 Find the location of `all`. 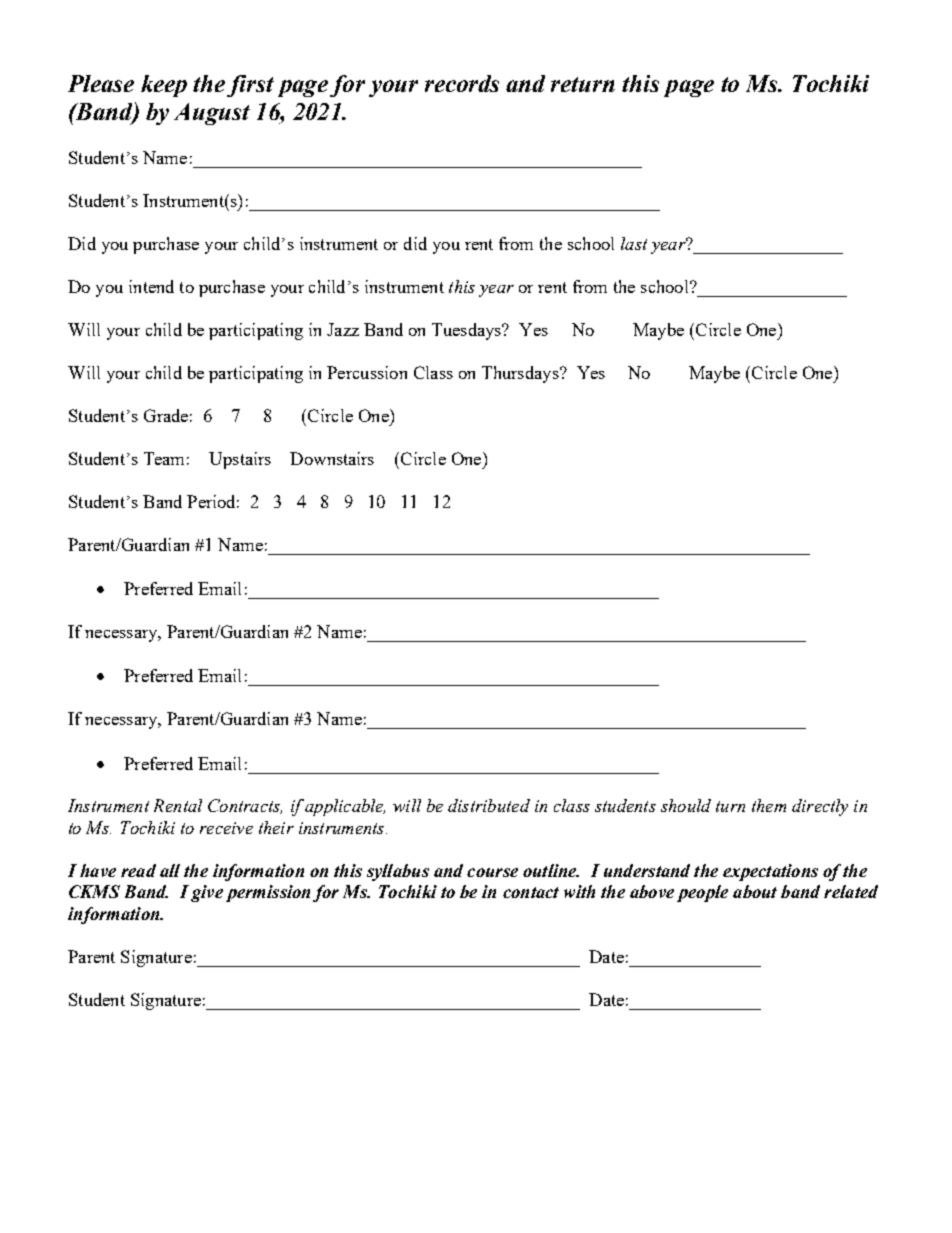

all is located at coordinates (170, 870).
